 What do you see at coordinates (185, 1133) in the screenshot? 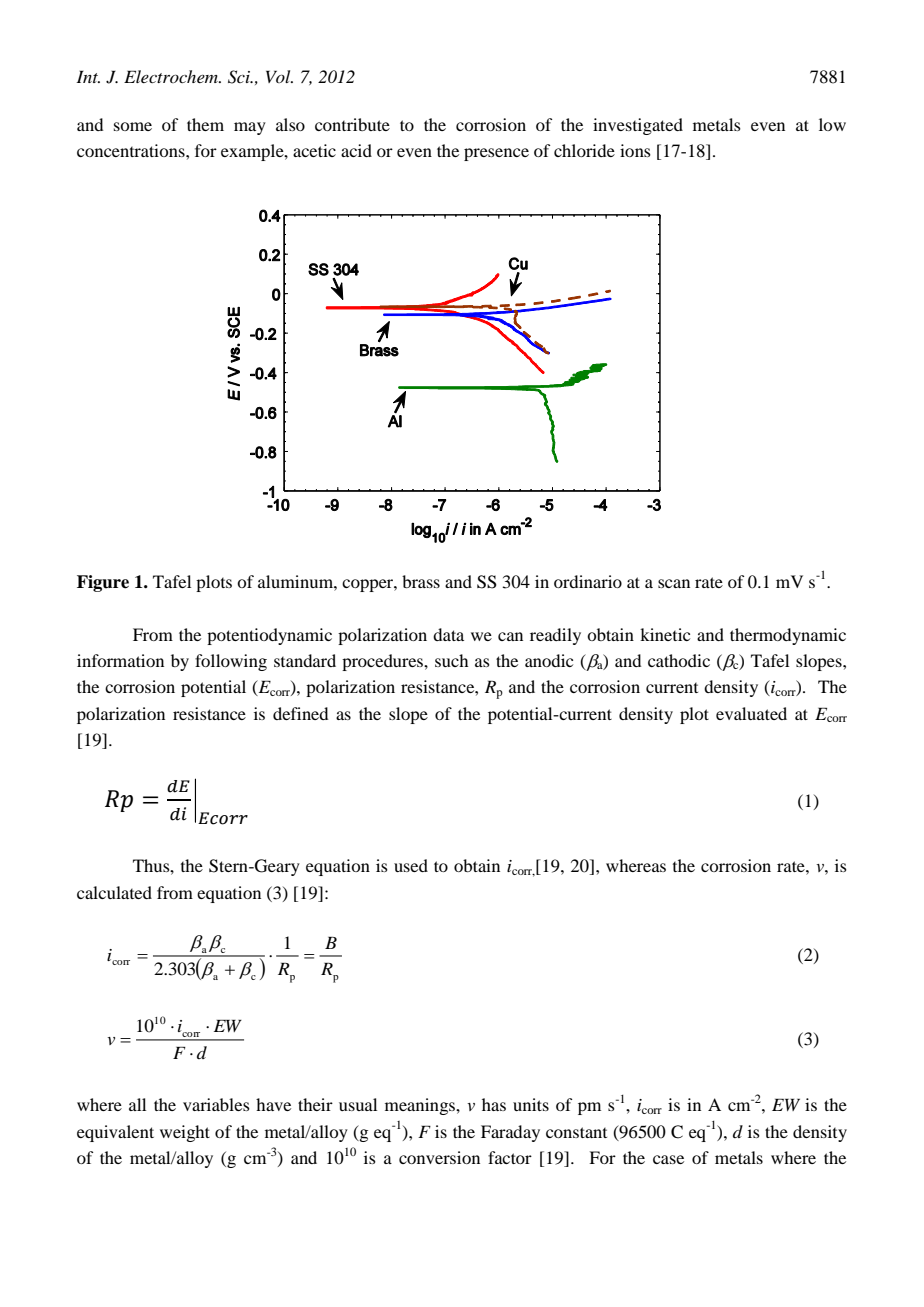
I see `weight` at bounding box center [185, 1133].
